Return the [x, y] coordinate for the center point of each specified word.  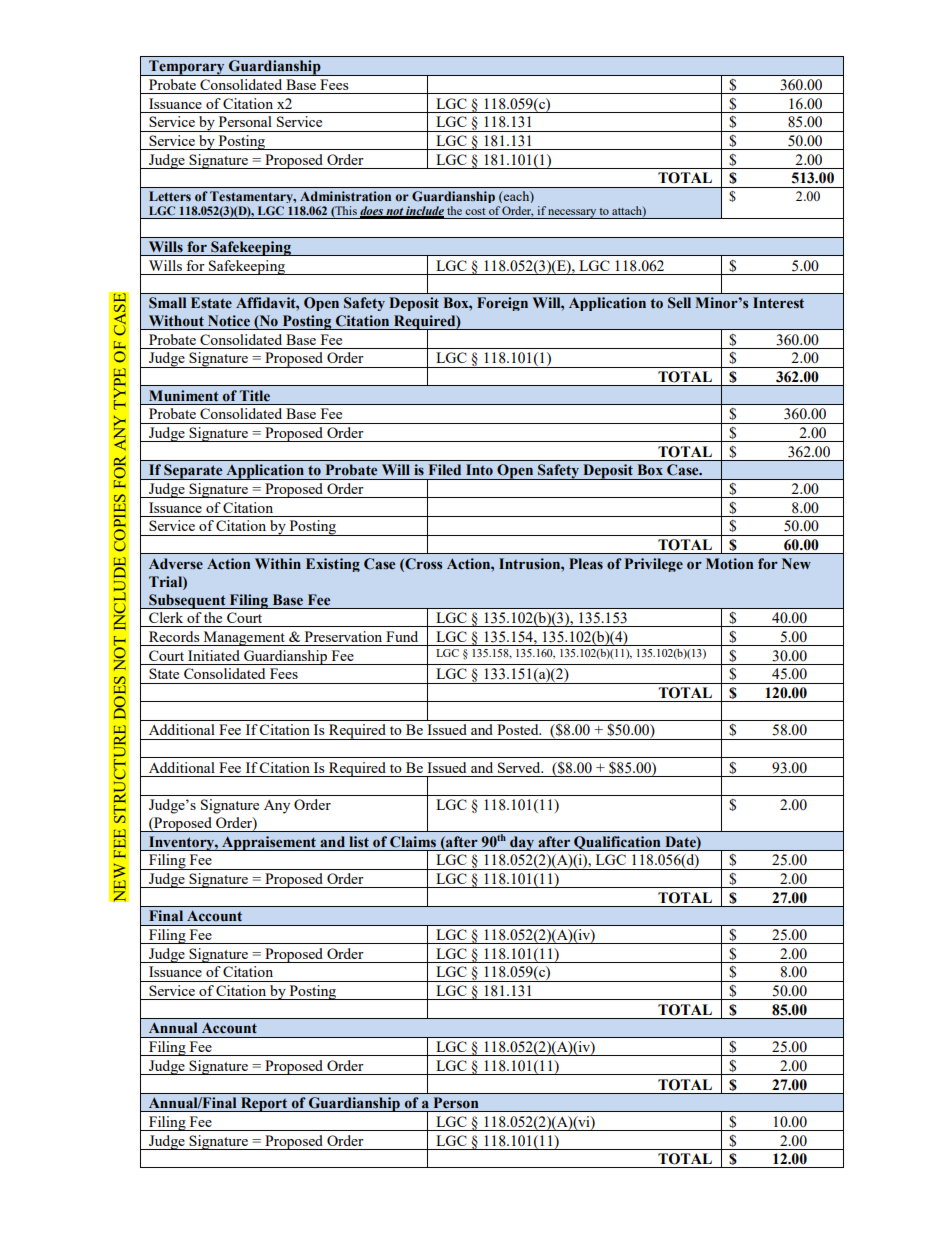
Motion [729, 564]
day [522, 843]
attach [628, 211]
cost [475, 211]
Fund [402, 636]
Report [264, 1104]
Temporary [187, 68]
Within [278, 563]
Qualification [617, 843]
